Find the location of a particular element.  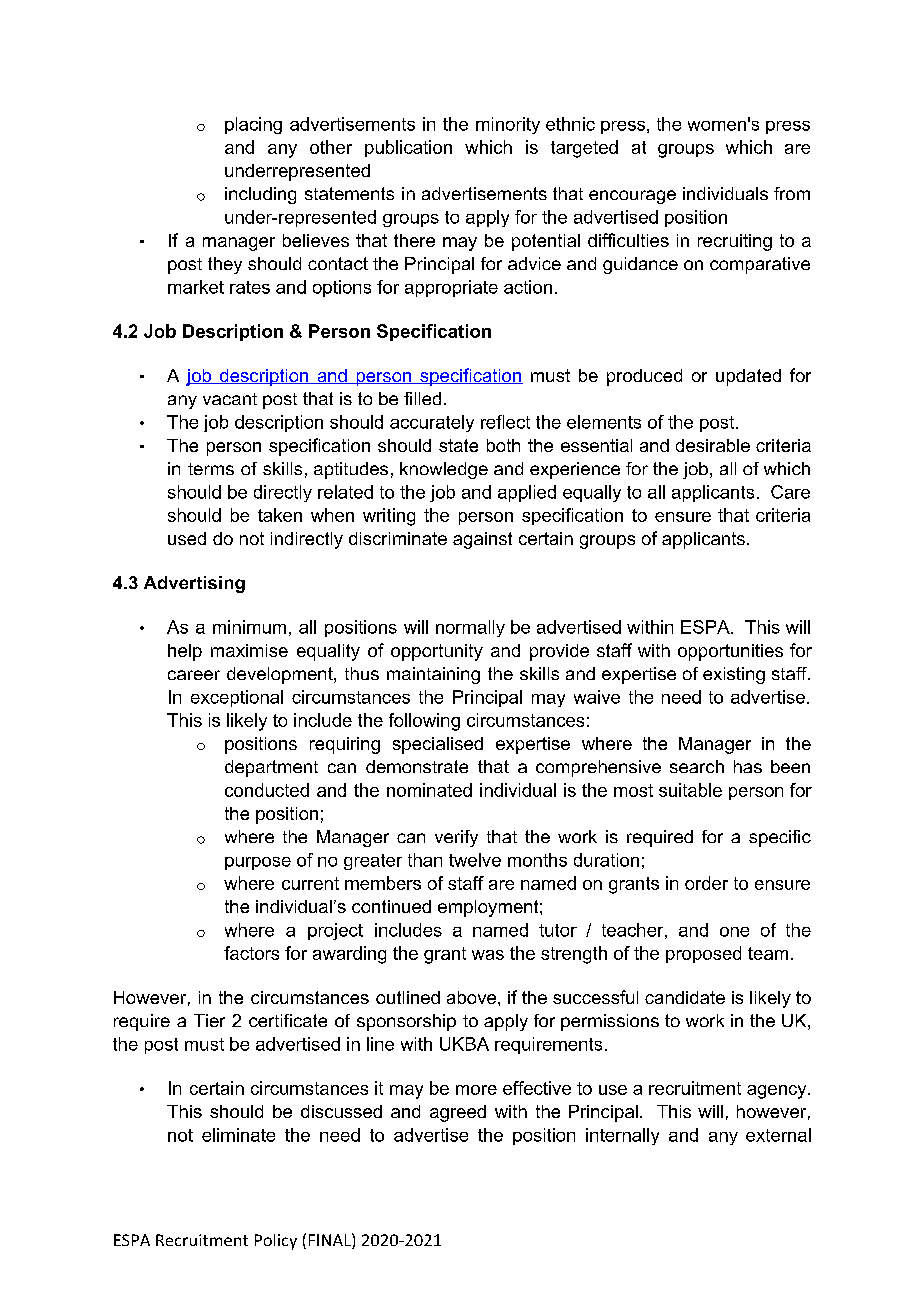

placing is located at coordinates (253, 125).
